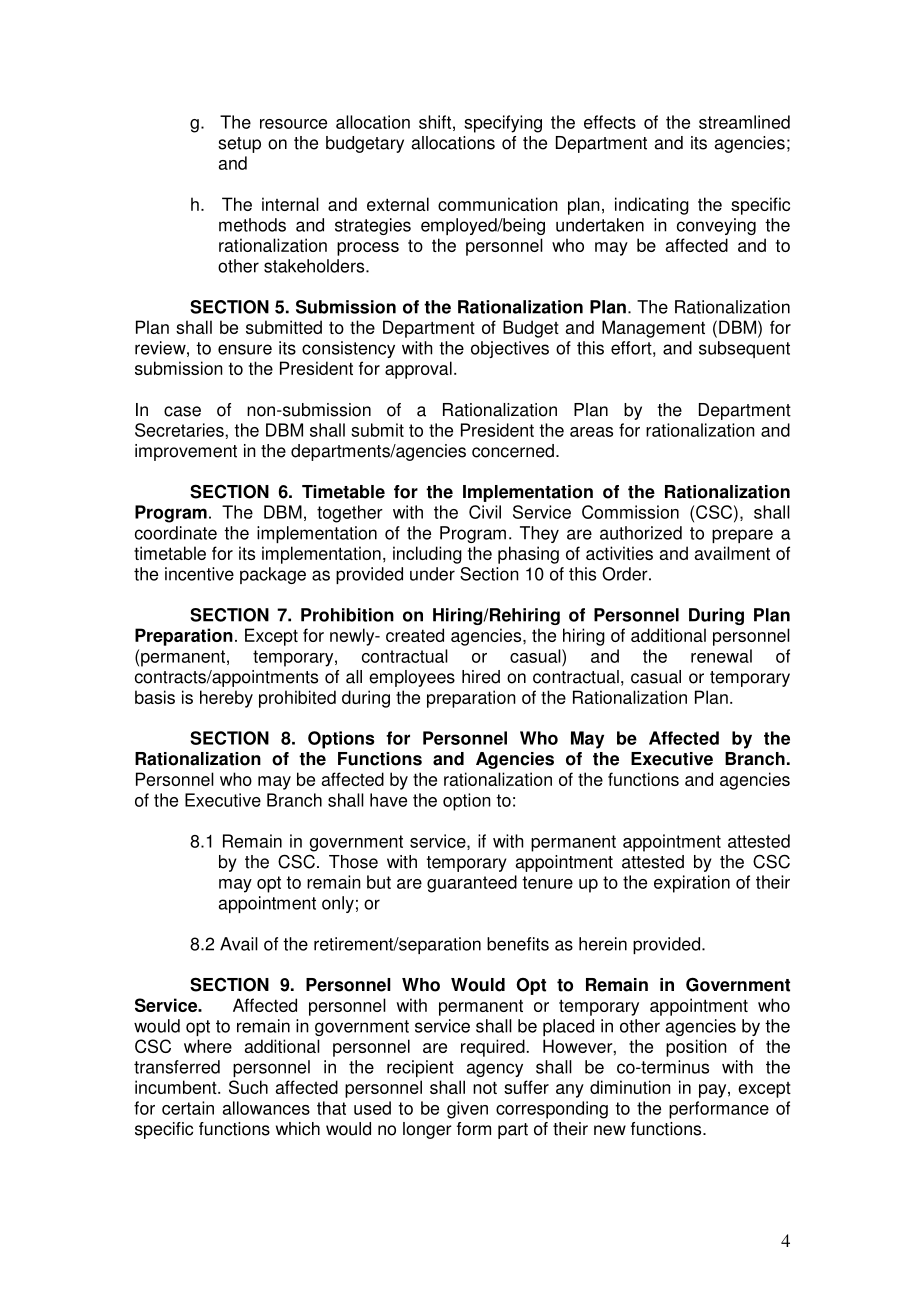 The height and width of the screenshot is (1308, 924). I want to click on have, so click(388, 800).
